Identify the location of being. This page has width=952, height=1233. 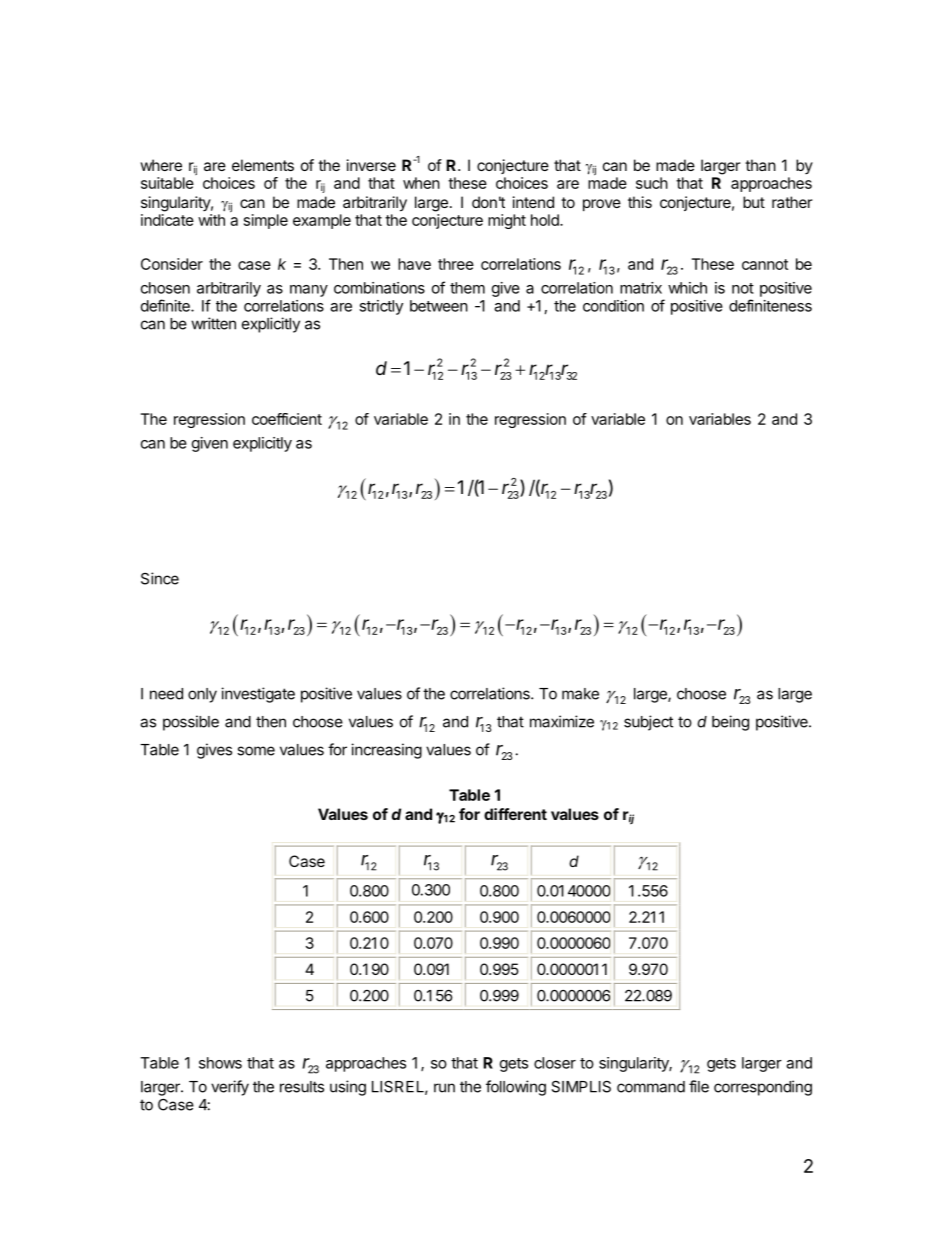
(730, 723).
